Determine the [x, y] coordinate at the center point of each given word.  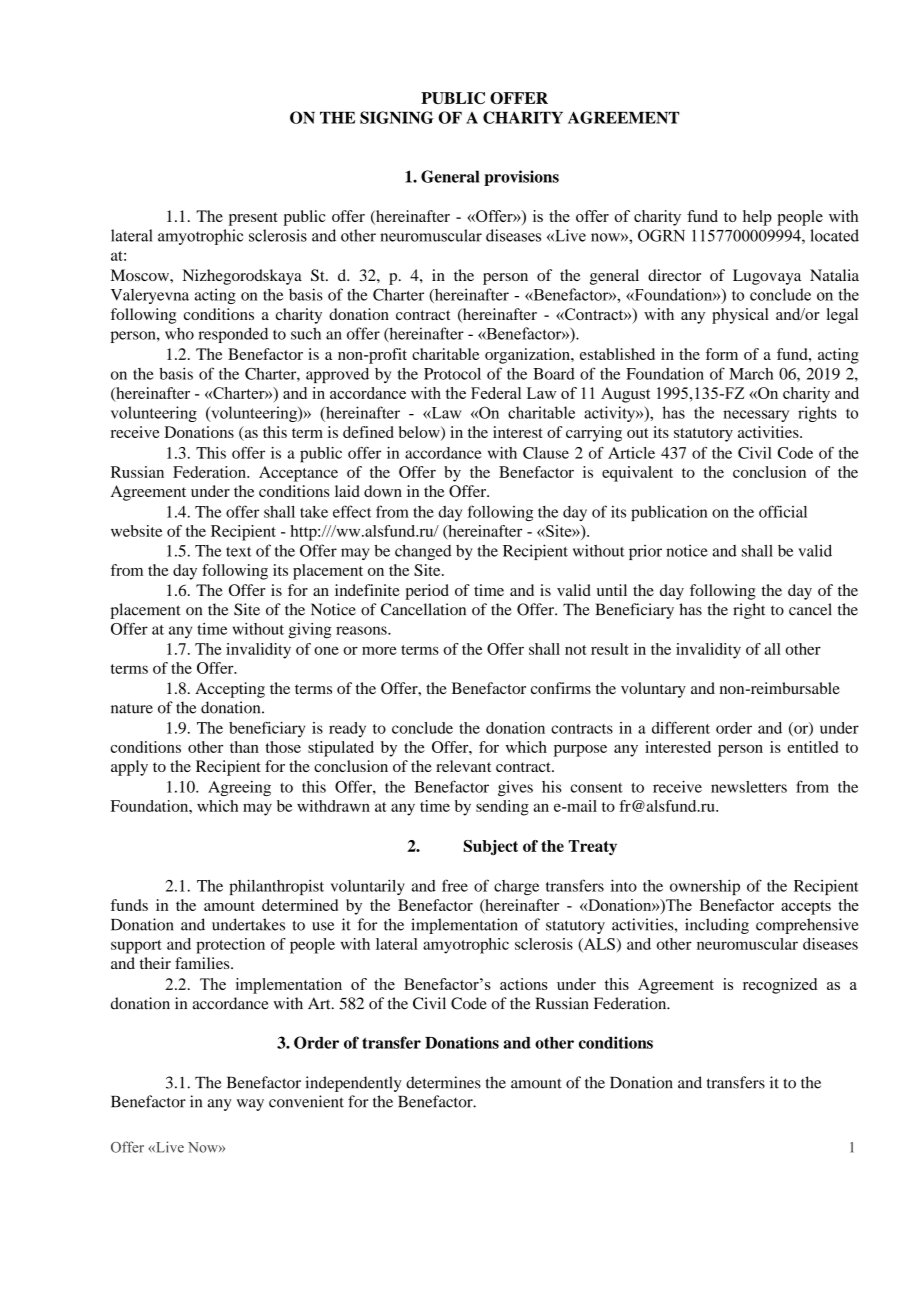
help [757, 218]
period [427, 592]
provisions [521, 178]
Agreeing [239, 788]
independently [353, 1084]
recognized [780, 986]
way [250, 1105]
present [253, 219]
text [239, 552]
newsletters [749, 787]
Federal [496, 393]
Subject [491, 847]
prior [645, 552]
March [751, 374]
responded [233, 335]
